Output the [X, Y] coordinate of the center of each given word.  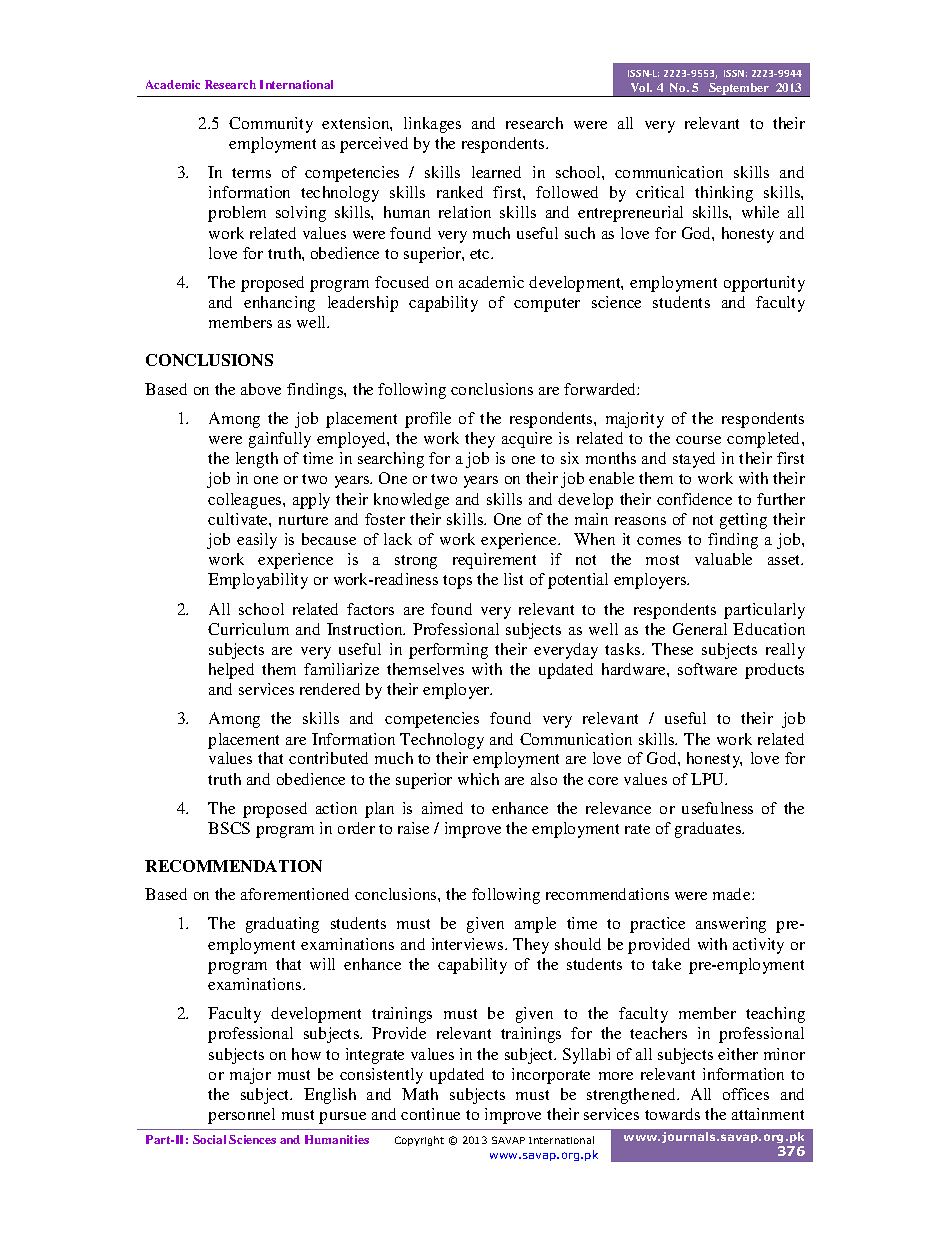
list [513, 579]
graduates [709, 830]
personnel [241, 1116]
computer [547, 305]
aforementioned [295, 894]
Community [271, 125]
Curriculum [248, 629]
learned [496, 172]
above [261, 389]
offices [746, 1094]
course [698, 440]
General [700, 629]
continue [430, 1114]
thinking [724, 194]
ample [535, 925]
